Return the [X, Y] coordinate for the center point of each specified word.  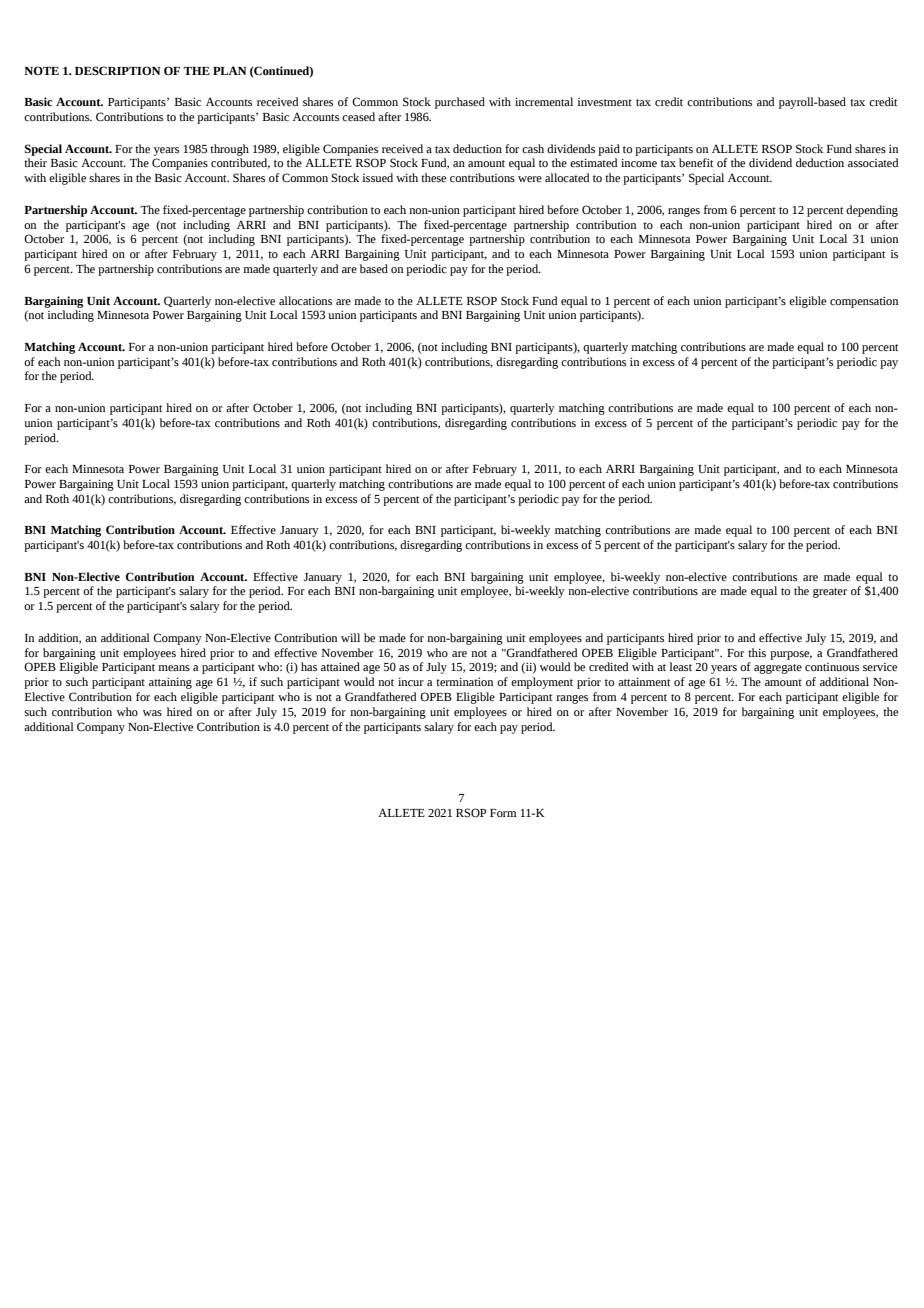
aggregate [778, 669]
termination [464, 682]
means [174, 668]
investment [604, 102]
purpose [791, 655]
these [433, 177]
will [350, 637]
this [757, 652]
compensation [864, 302]
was [152, 713]
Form [503, 813]
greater [830, 593]
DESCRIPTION [117, 71]
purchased [460, 103]
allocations [305, 300]
